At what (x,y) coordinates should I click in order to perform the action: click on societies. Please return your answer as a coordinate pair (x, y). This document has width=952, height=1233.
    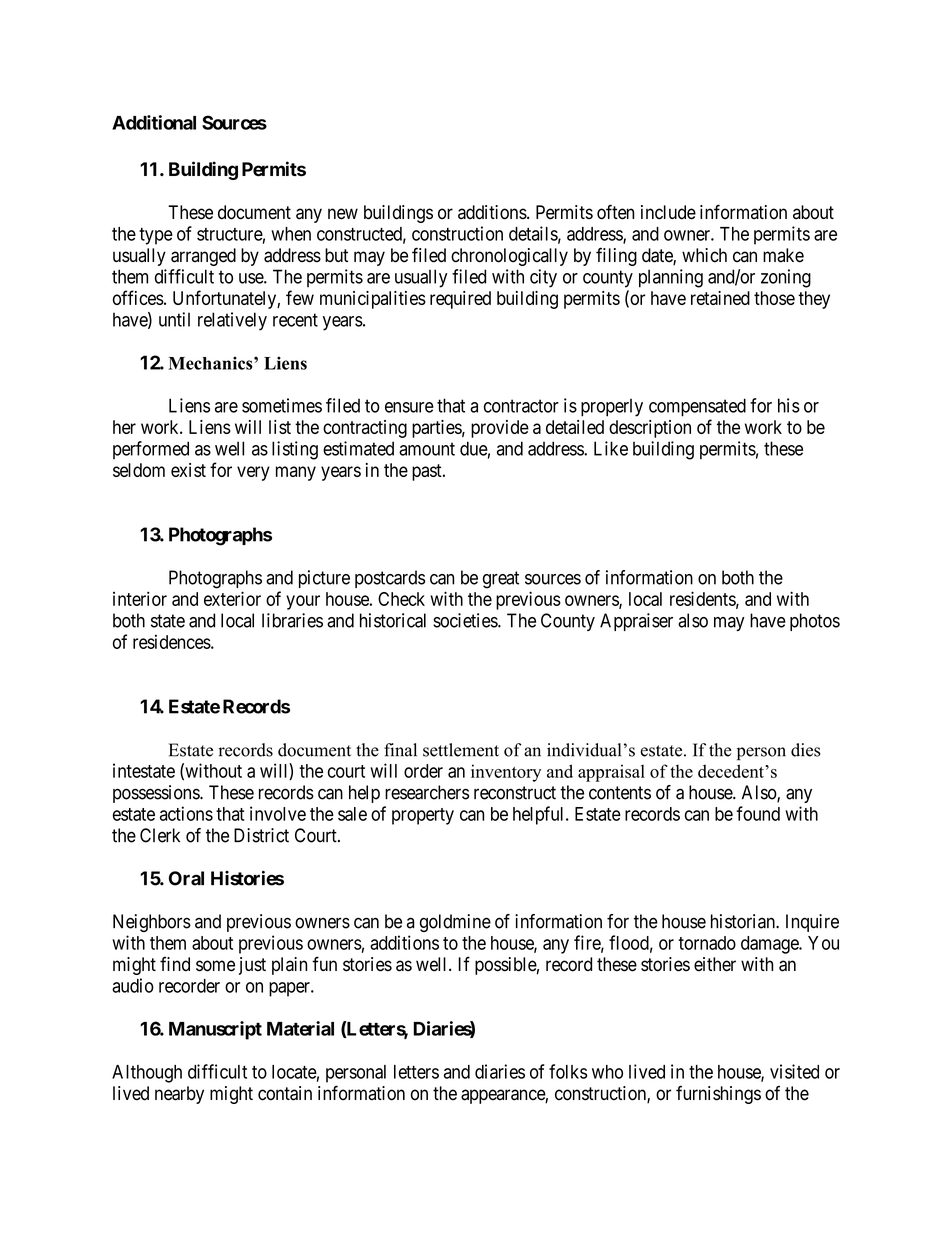
    Looking at the image, I should click on (466, 620).
